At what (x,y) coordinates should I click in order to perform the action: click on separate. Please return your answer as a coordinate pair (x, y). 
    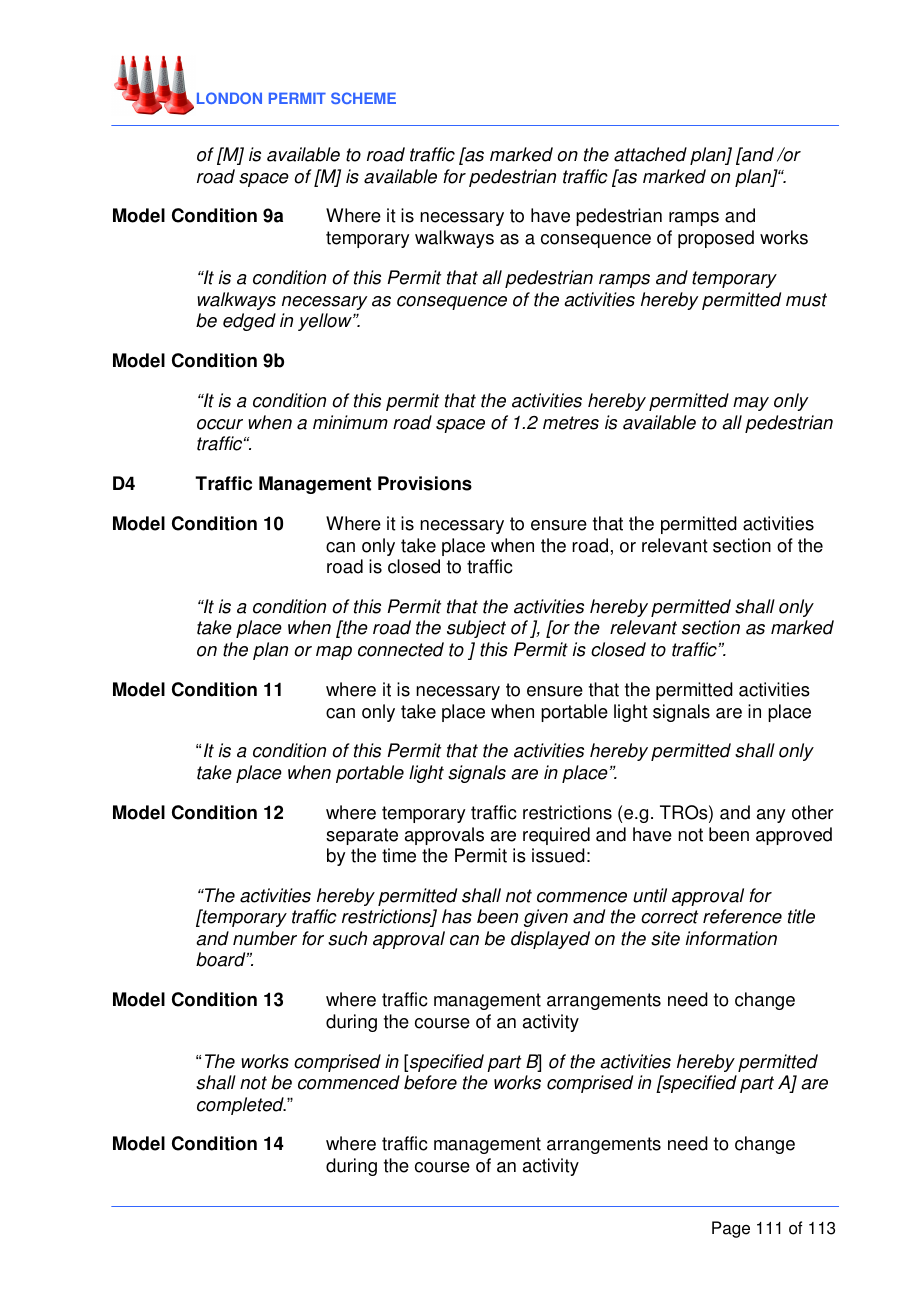
    Looking at the image, I should click on (362, 836).
